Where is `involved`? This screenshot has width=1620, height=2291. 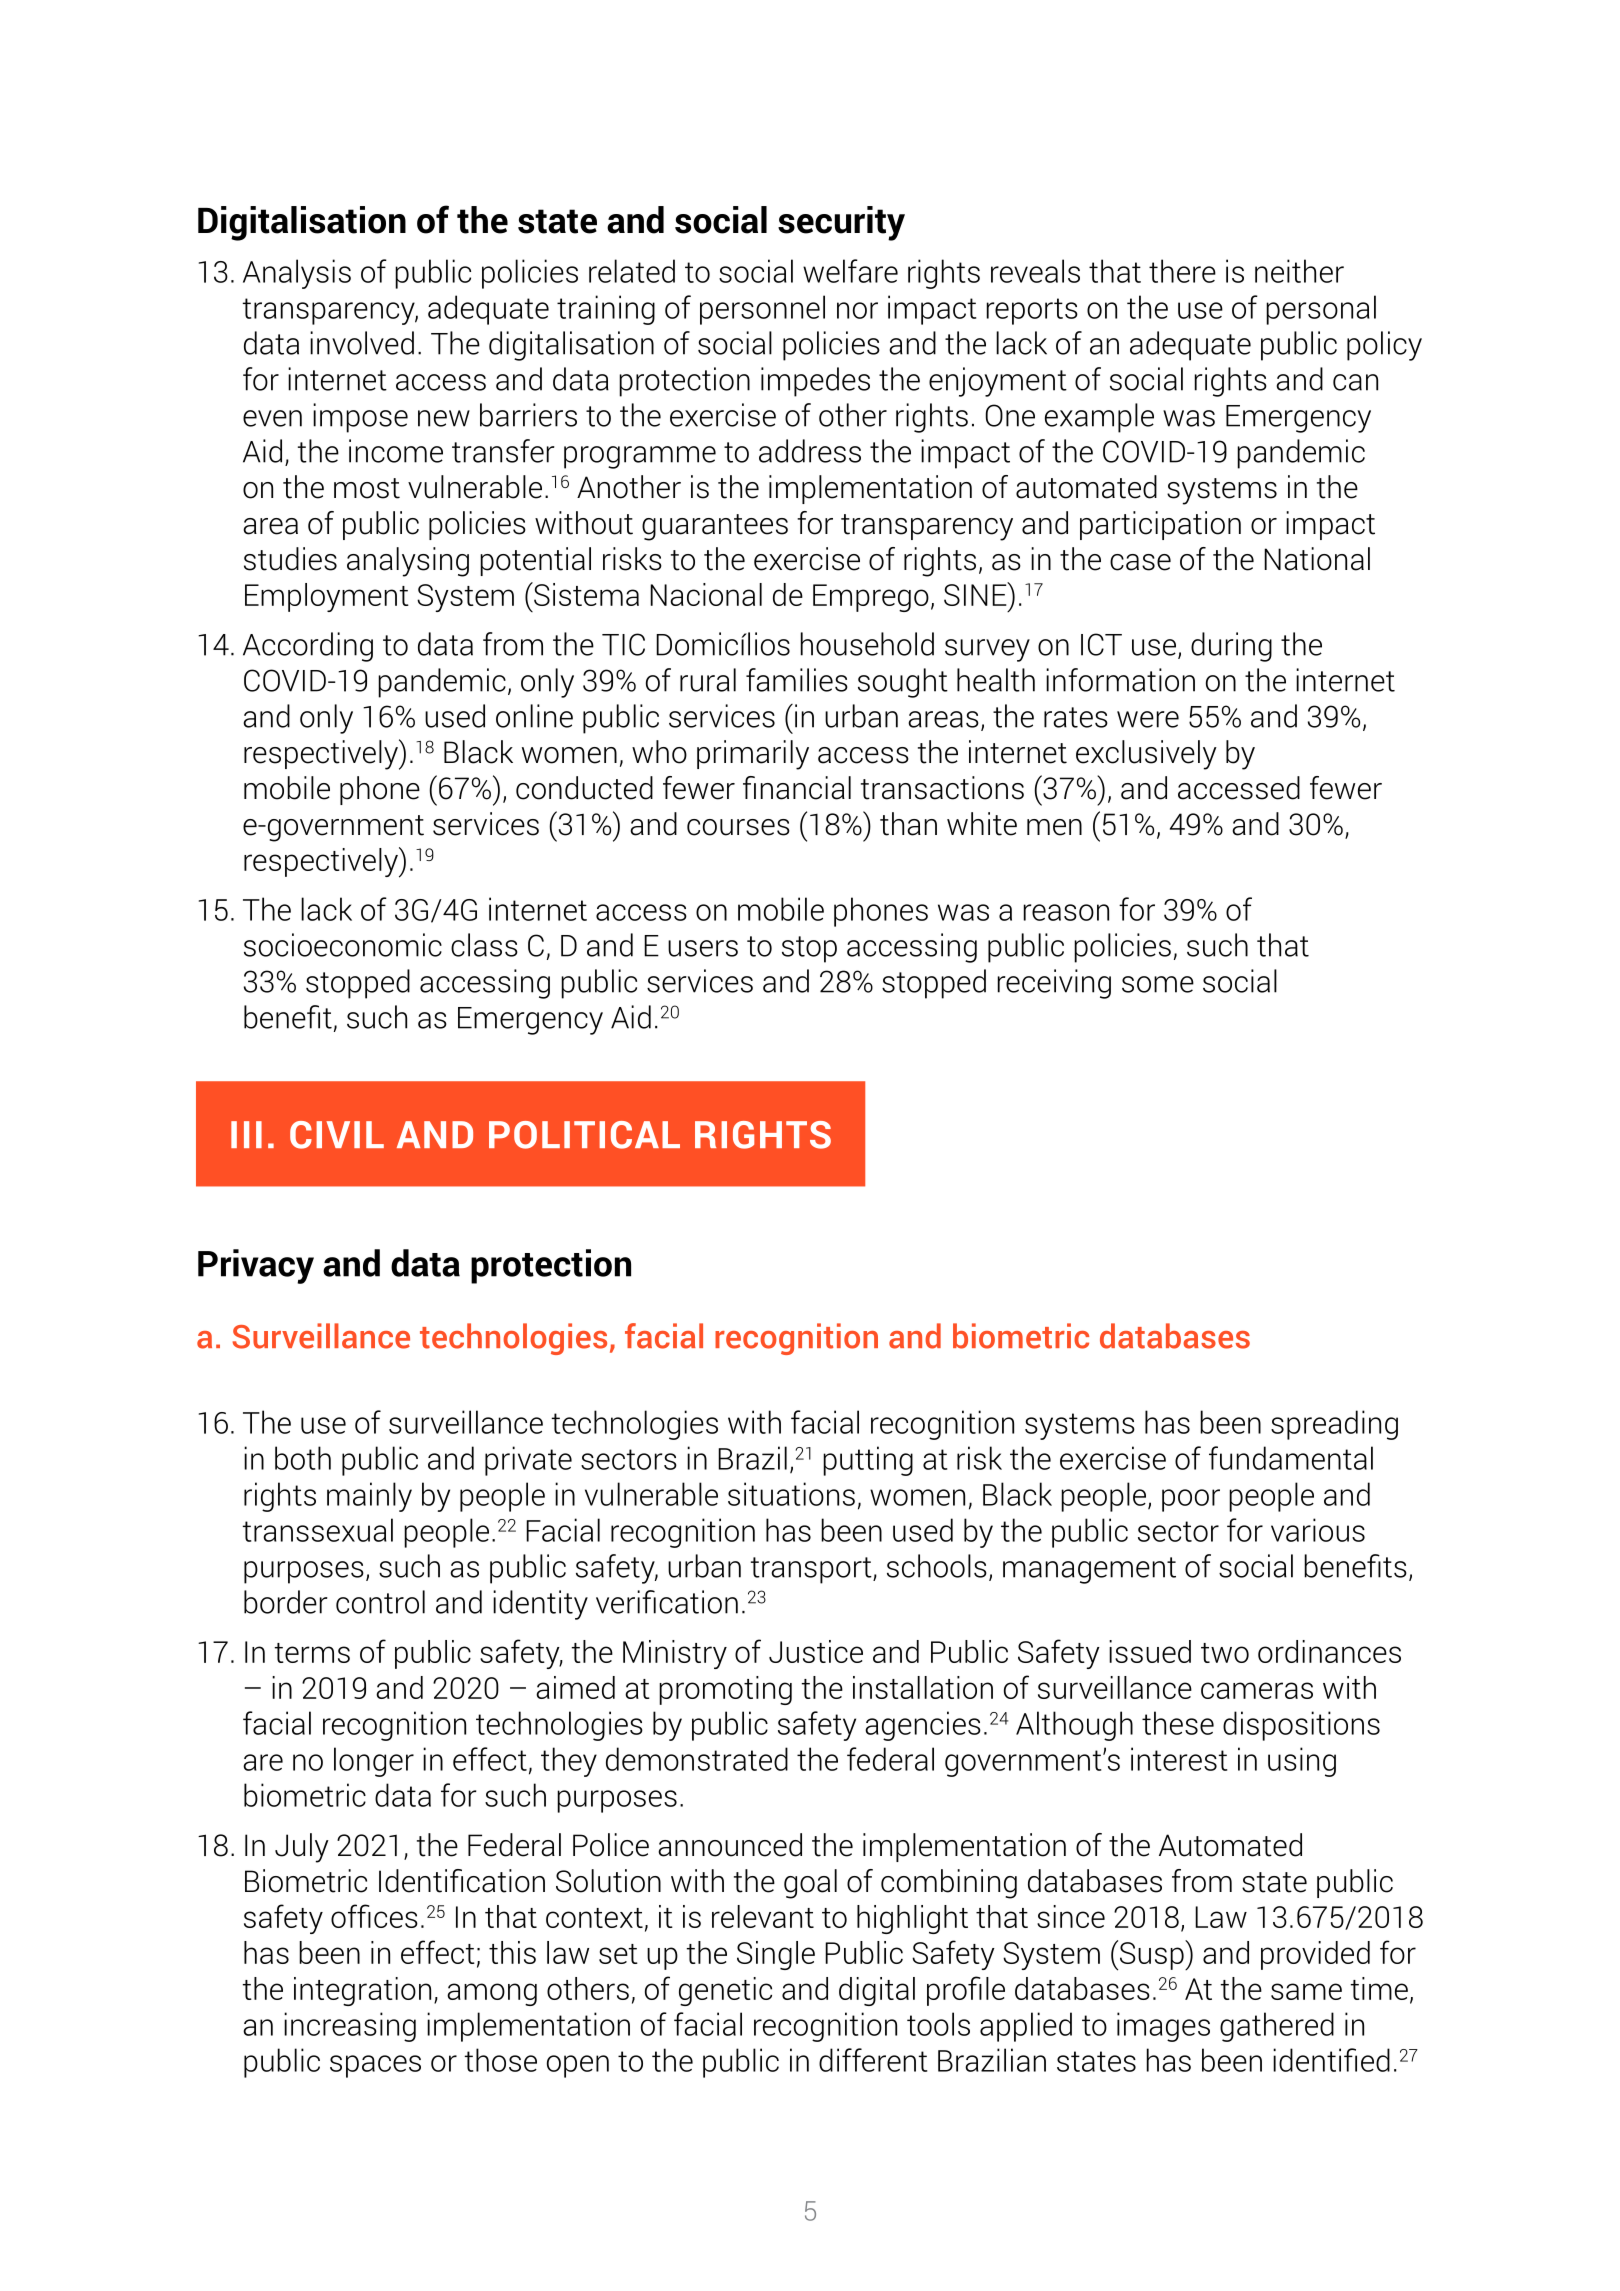
involved is located at coordinates (362, 343).
